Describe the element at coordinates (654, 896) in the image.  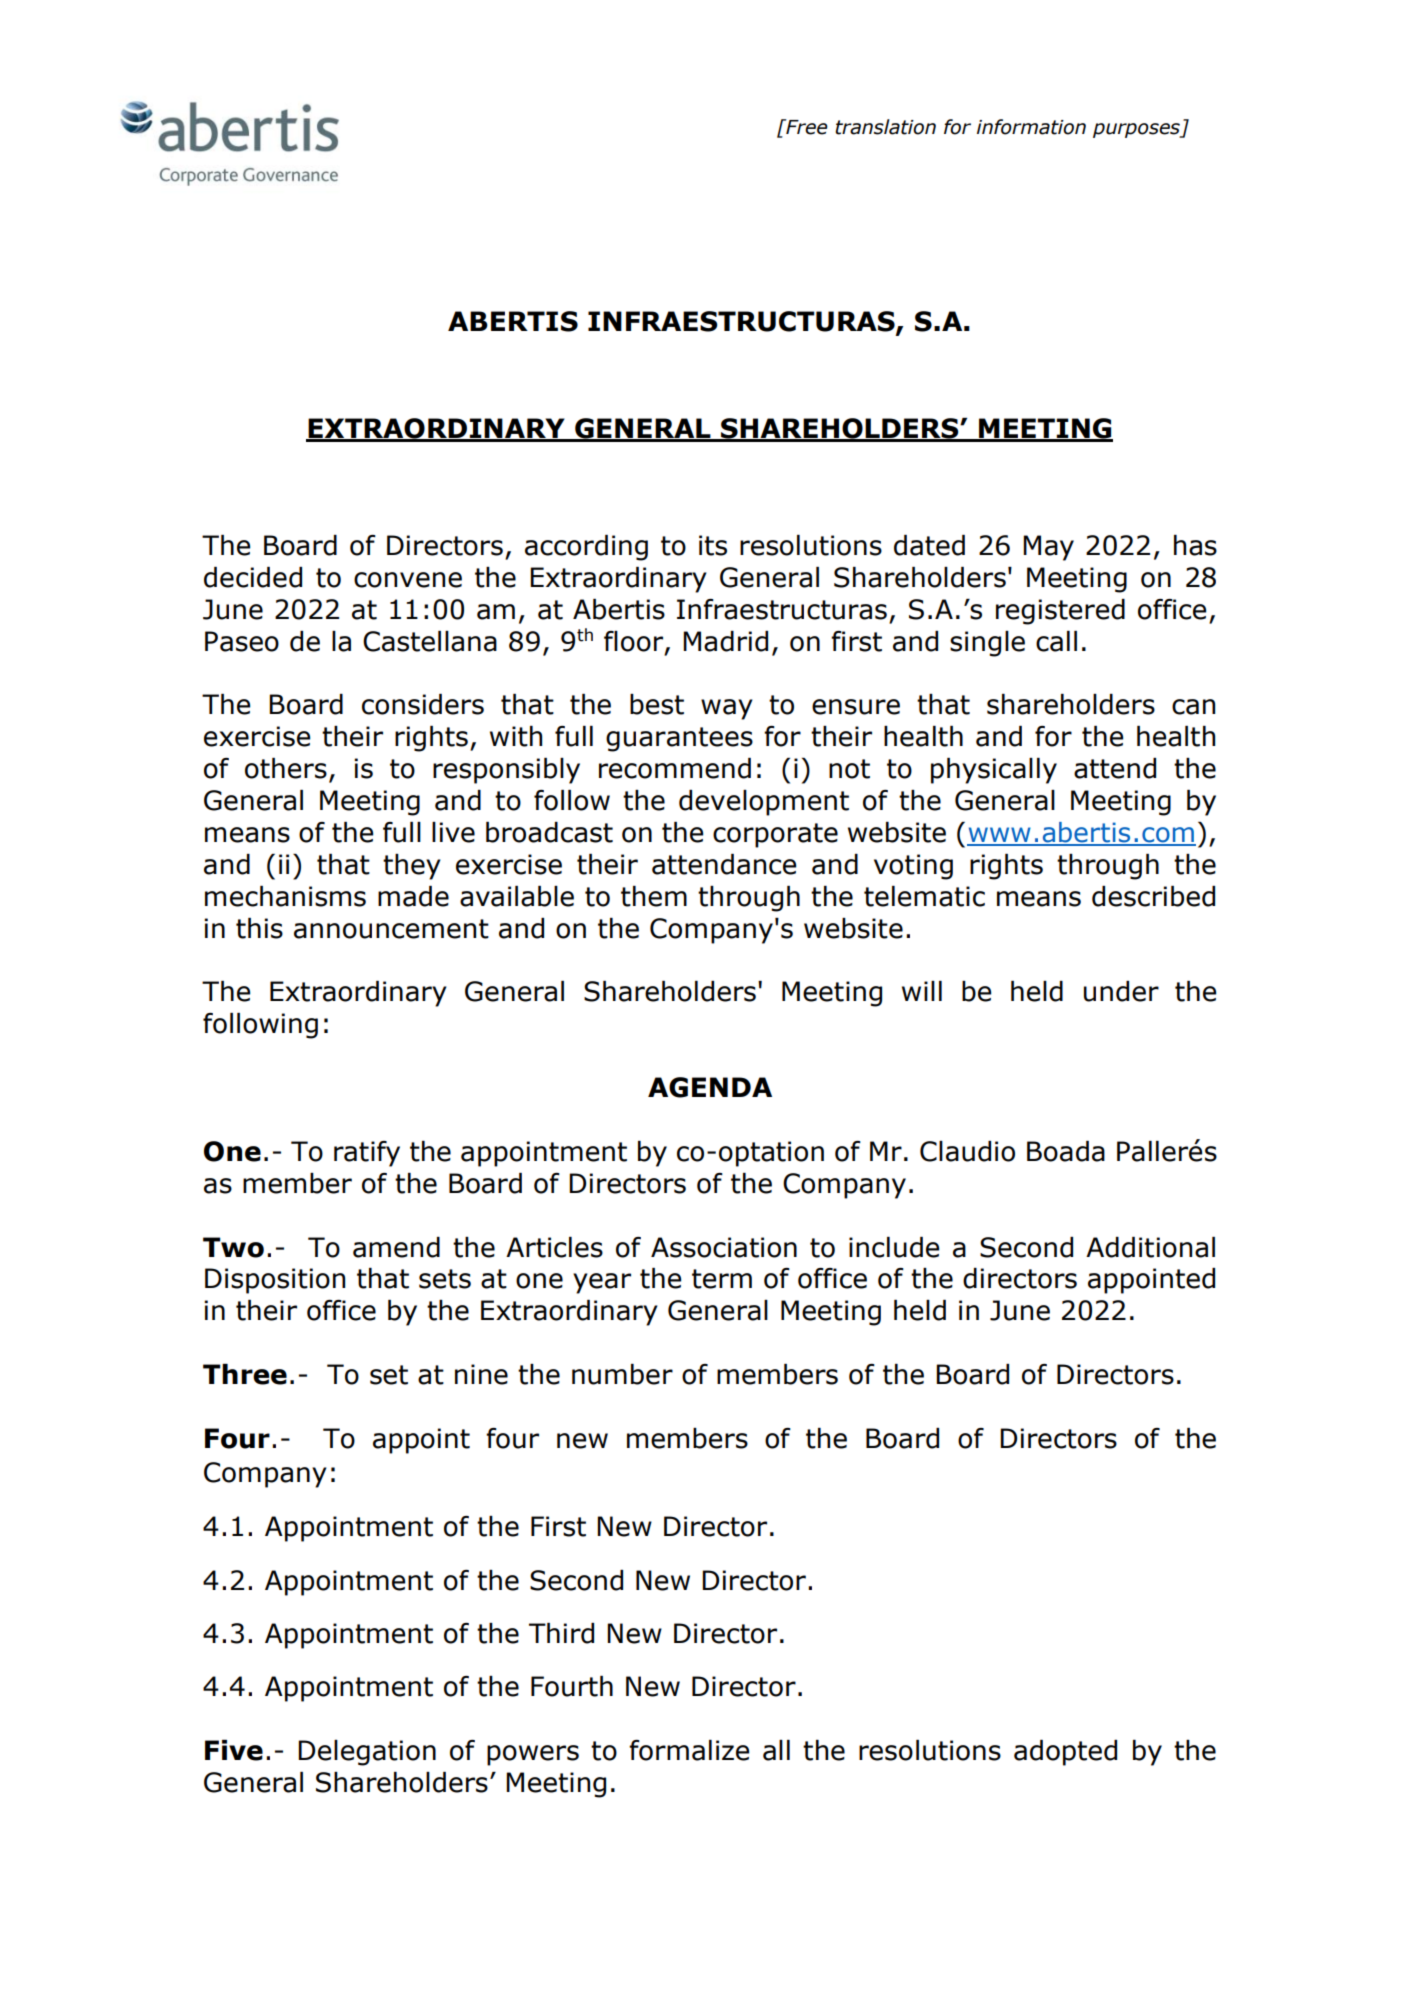
I see `them` at that location.
